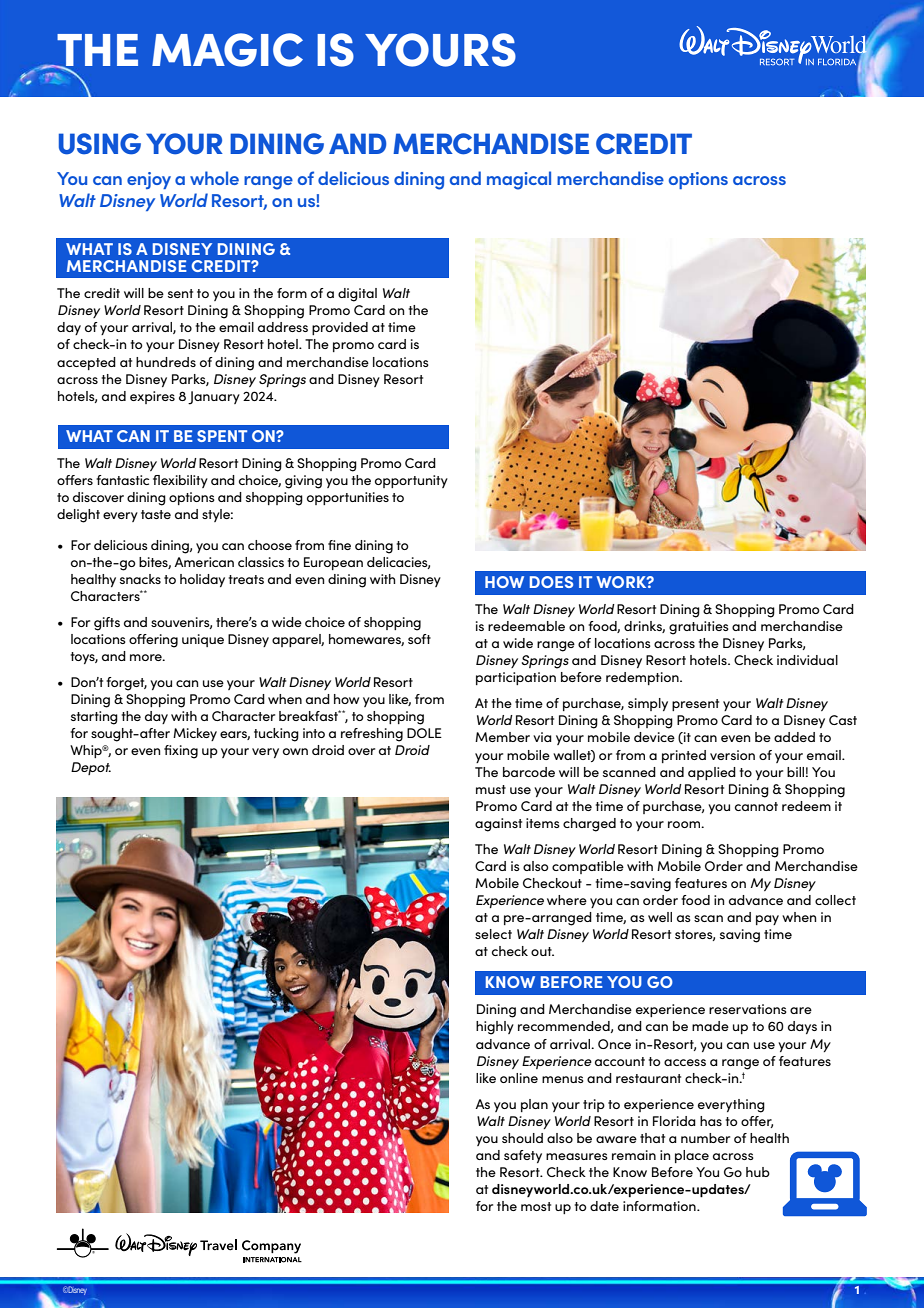  I want to click on taste, so click(156, 514).
